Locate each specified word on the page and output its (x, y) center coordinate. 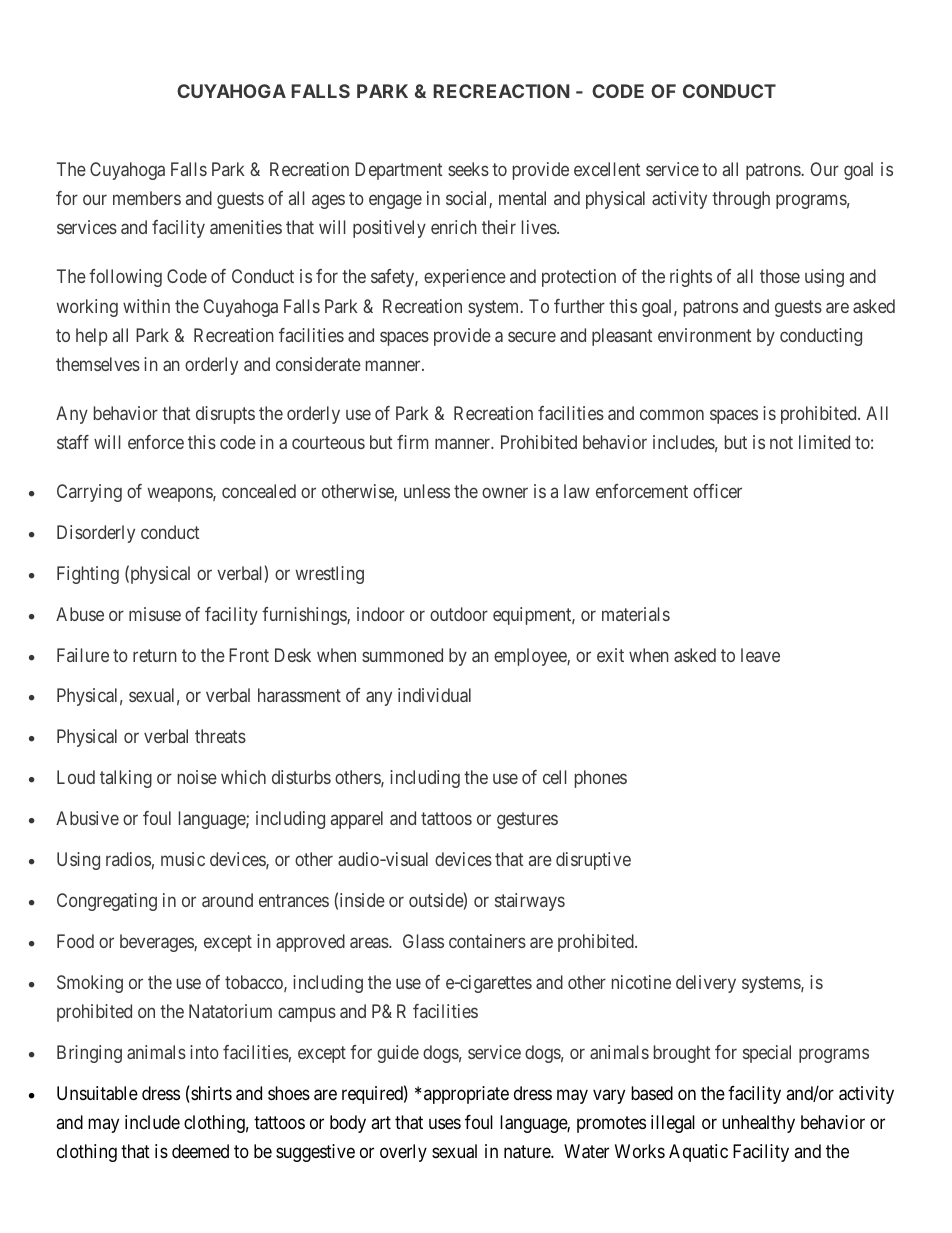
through (741, 200)
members (147, 198)
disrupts (225, 415)
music (183, 859)
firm (412, 442)
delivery (706, 984)
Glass (423, 941)
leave (760, 655)
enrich (454, 227)
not (781, 442)
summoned (402, 655)
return (155, 655)
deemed (200, 1151)
